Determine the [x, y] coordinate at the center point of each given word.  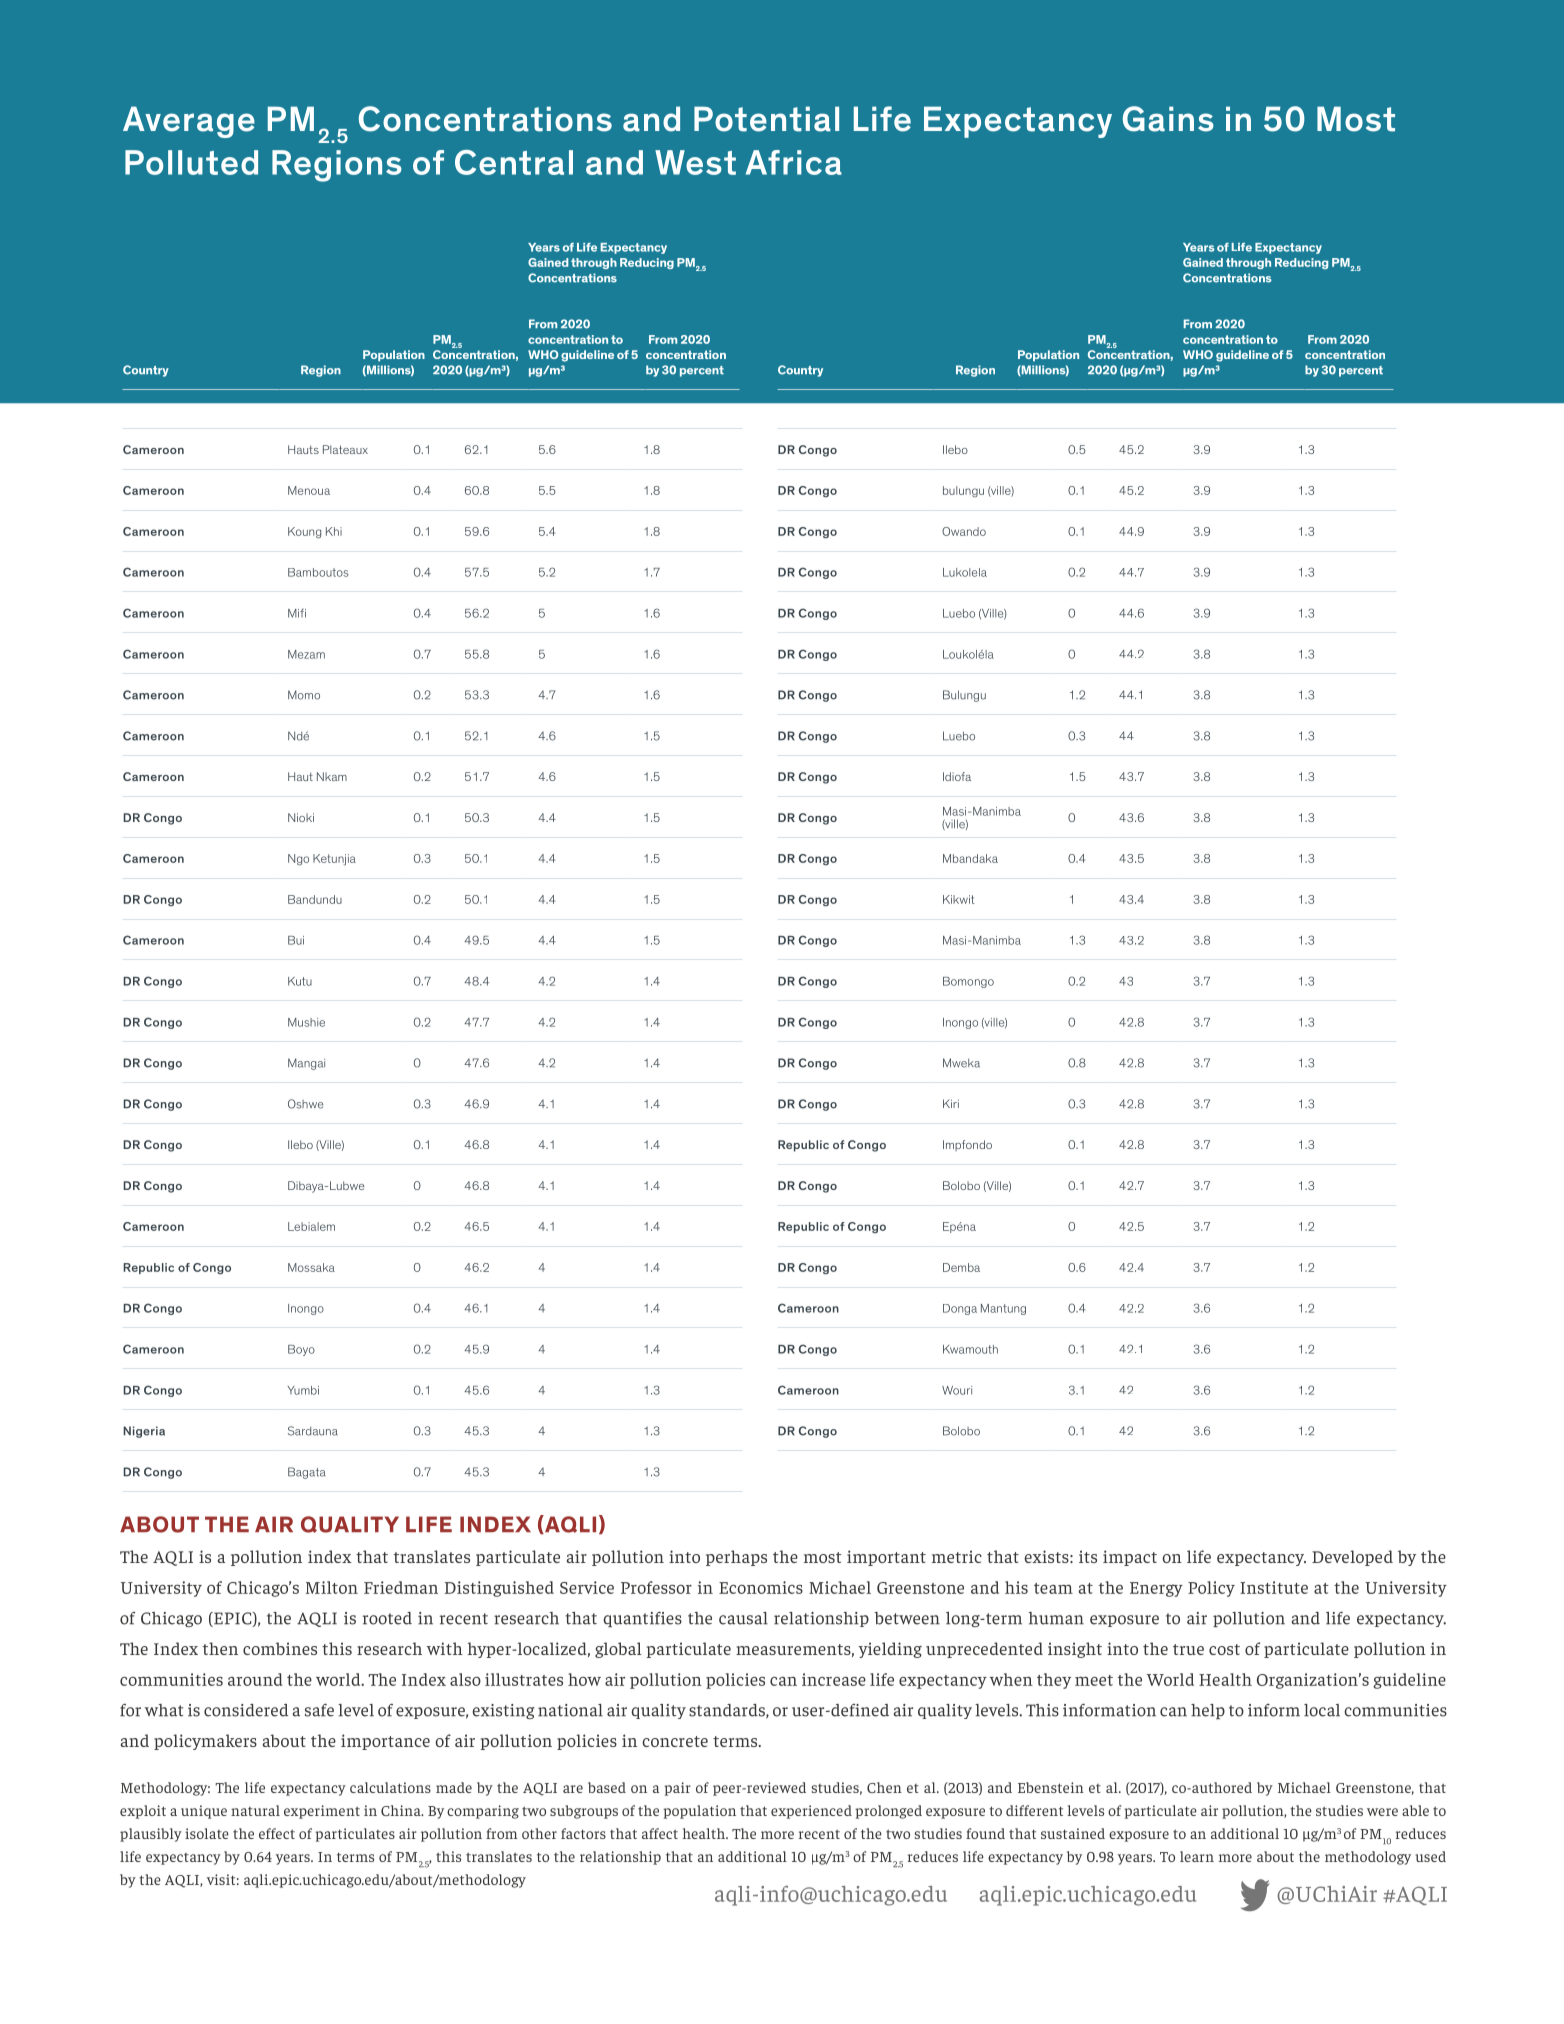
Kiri [951, 1103]
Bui [296, 940]
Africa [794, 162]
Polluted [191, 162]
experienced [811, 1812]
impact [1130, 1558]
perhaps [736, 1558]
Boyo [301, 1350]
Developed [1352, 1558]
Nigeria [144, 1432]
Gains [1168, 119]
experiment [322, 1812]
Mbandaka [970, 858]
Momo [304, 695]
